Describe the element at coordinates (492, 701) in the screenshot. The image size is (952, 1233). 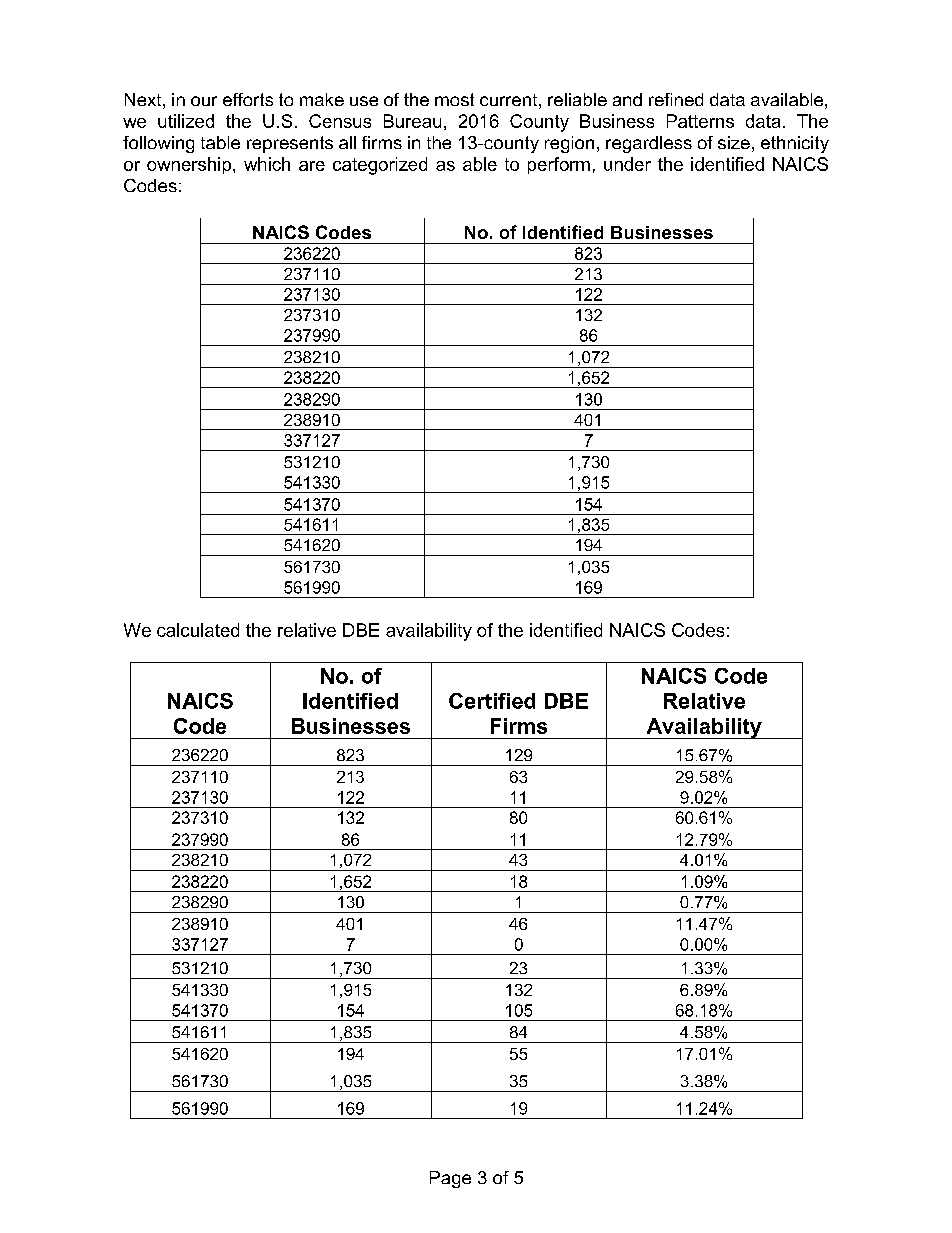
I see `Certified` at that location.
